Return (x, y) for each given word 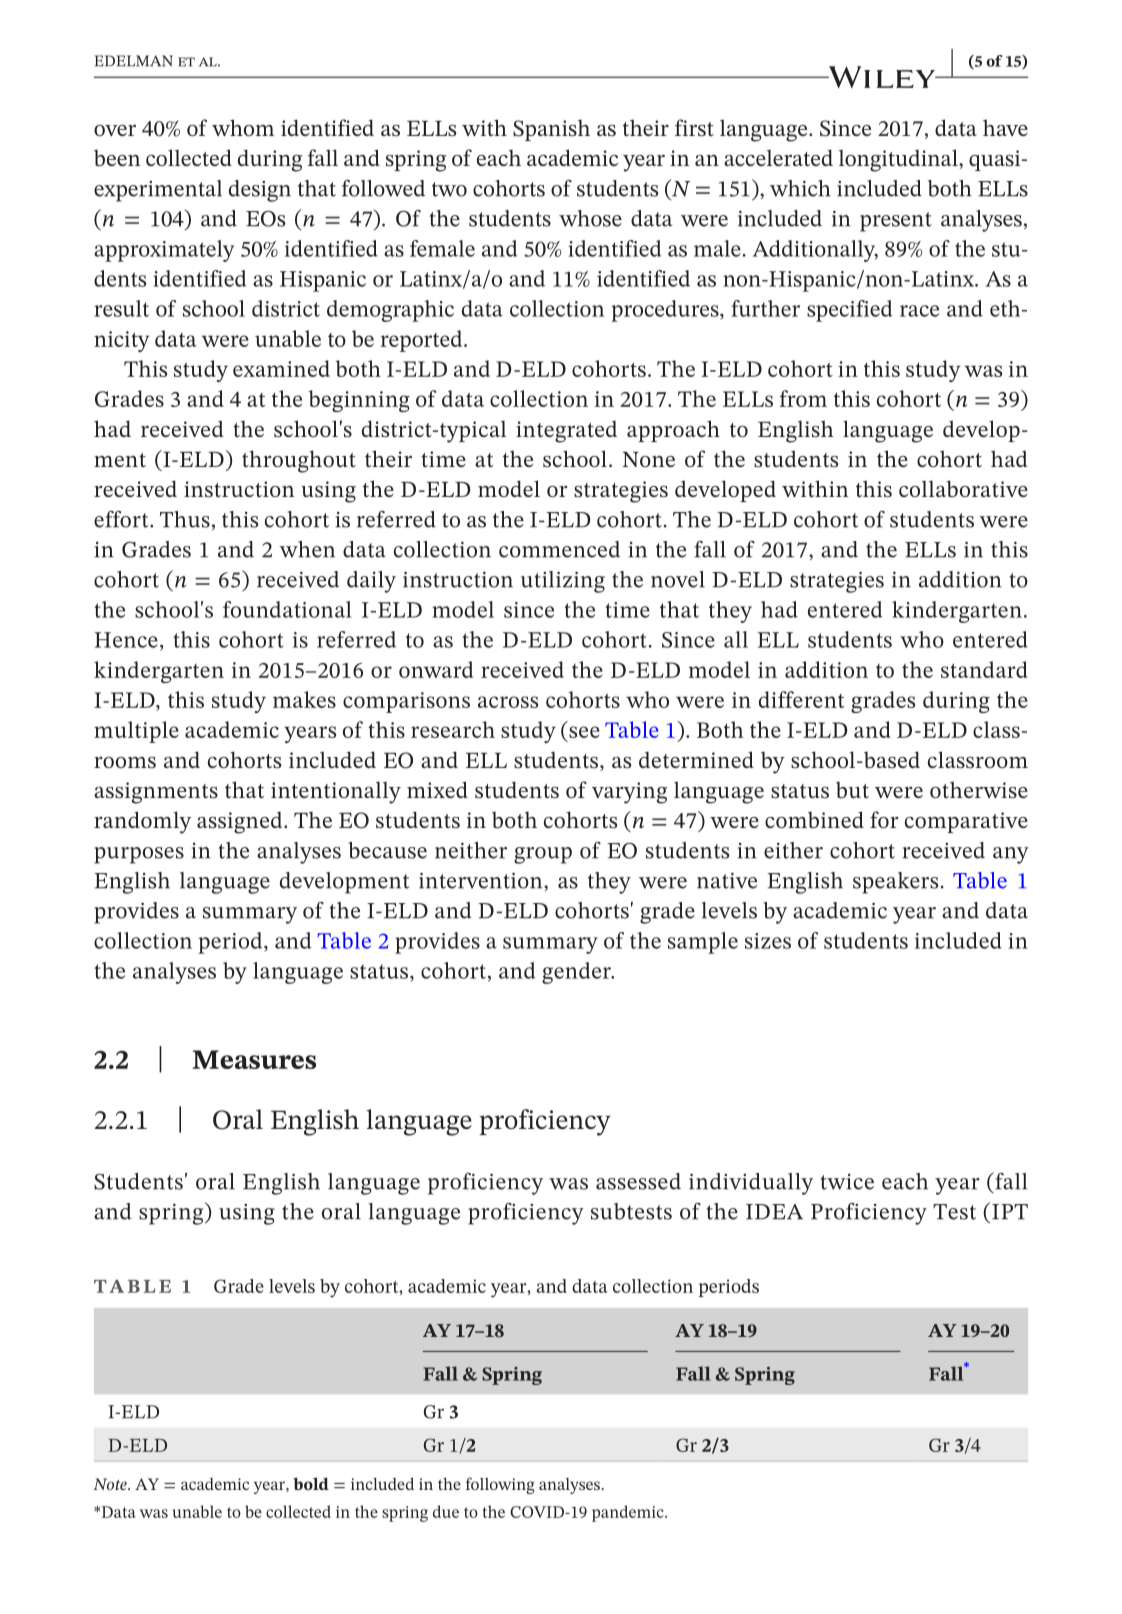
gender (577, 973)
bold (311, 1483)
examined (281, 368)
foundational (287, 609)
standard (984, 669)
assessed (638, 1181)
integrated (566, 431)
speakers (895, 883)
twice (847, 1182)
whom (243, 127)
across (508, 702)
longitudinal (899, 160)
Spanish (551, 130)
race (919, 311)
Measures (254, 1059)
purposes (139, 855)
